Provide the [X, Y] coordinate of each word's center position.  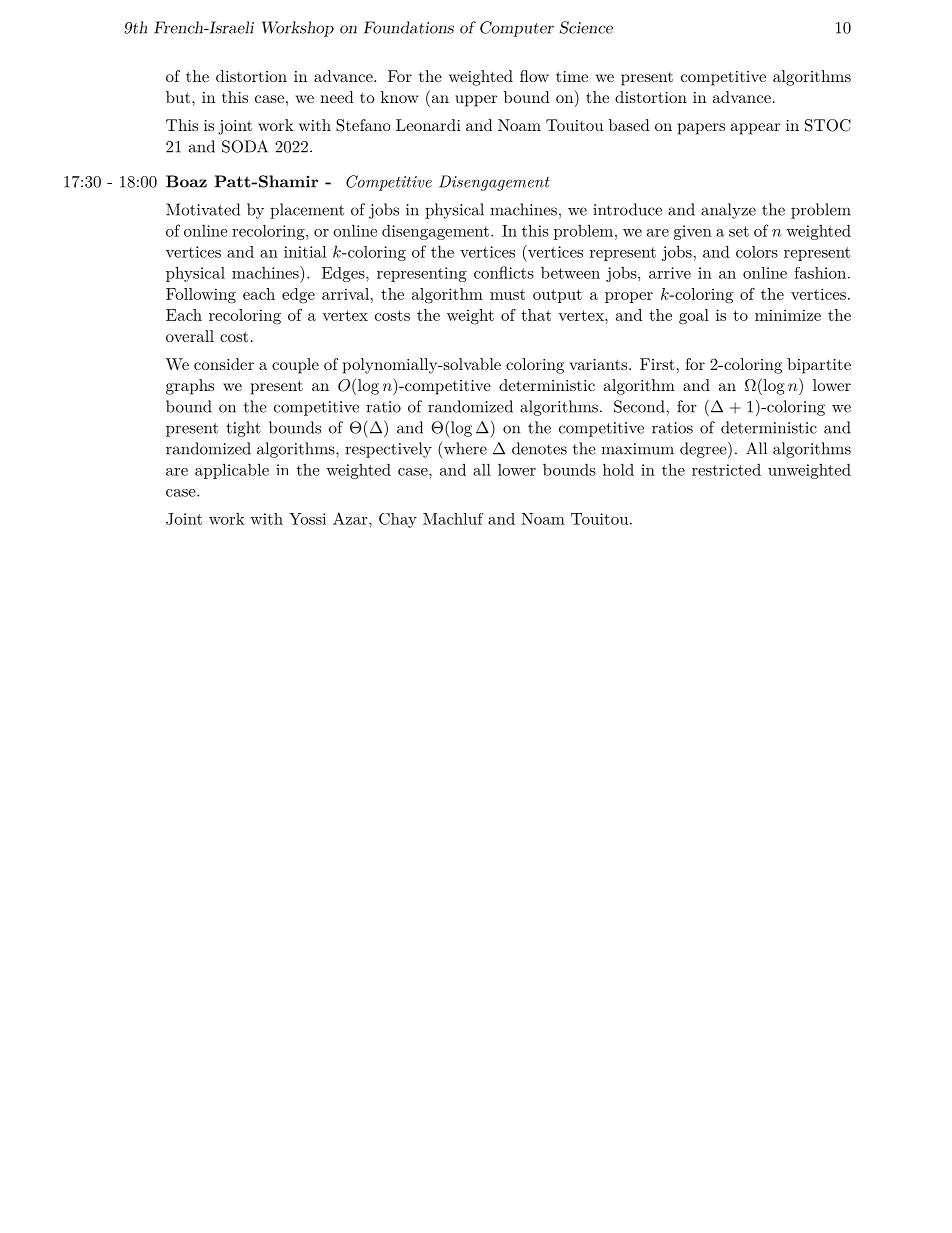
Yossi [307, 519]
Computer [517, 29]
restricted [726, 469]
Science [586, 27]
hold [618, 469]
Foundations [409, 27]
